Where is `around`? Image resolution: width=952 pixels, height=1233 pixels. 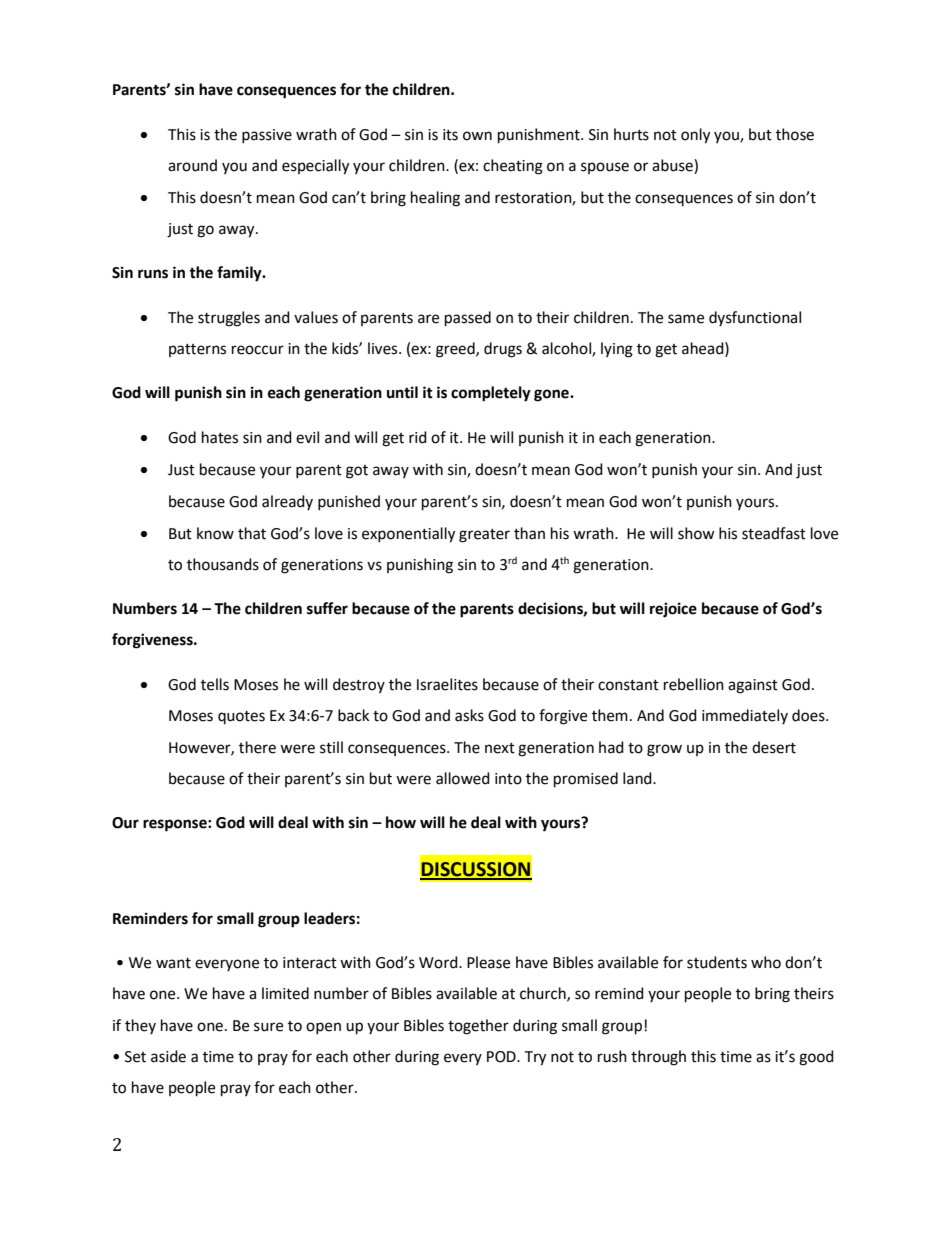 around is located at coordinates (192, 165).
